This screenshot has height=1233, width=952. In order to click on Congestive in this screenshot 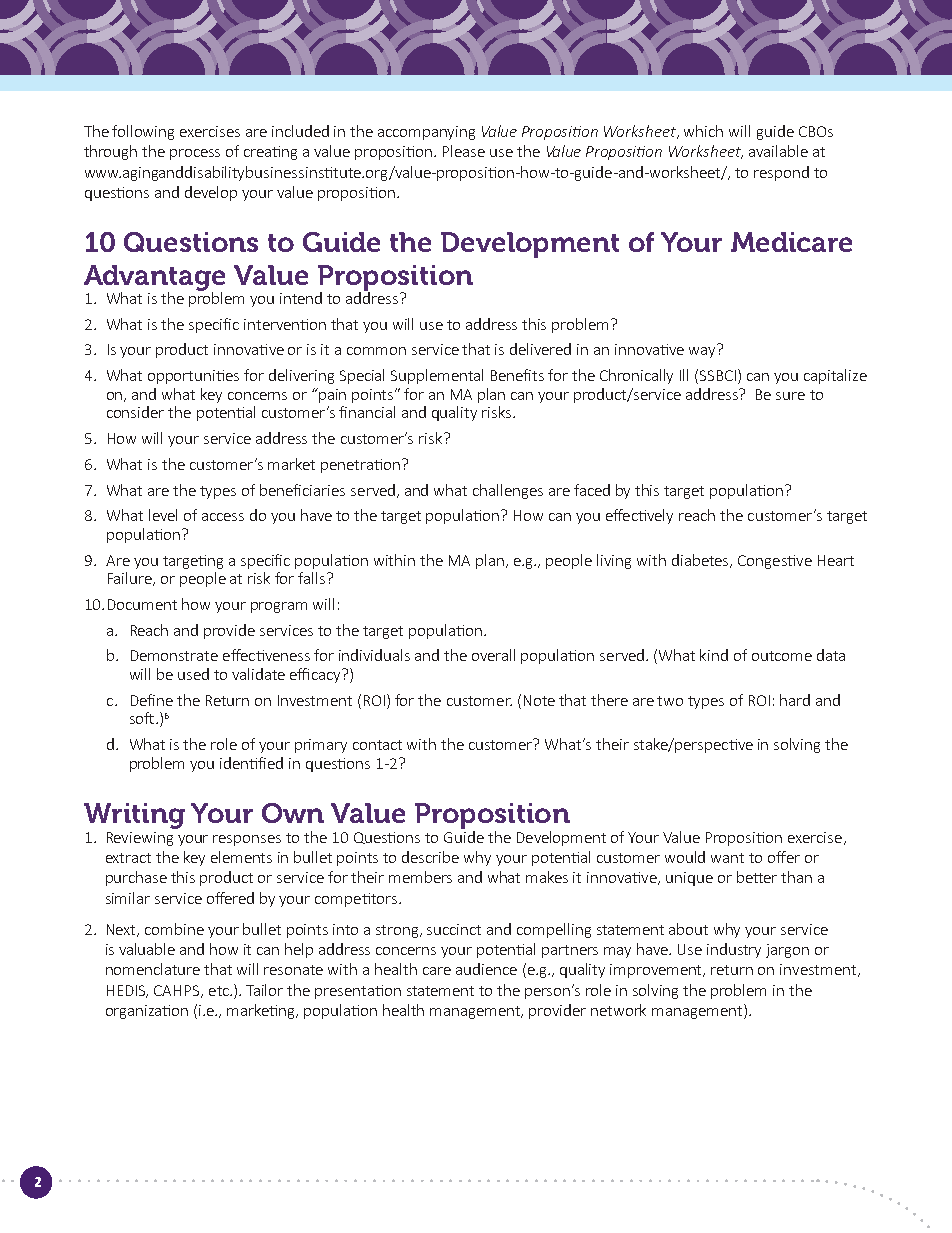, I will do `click(775, 562)`.
